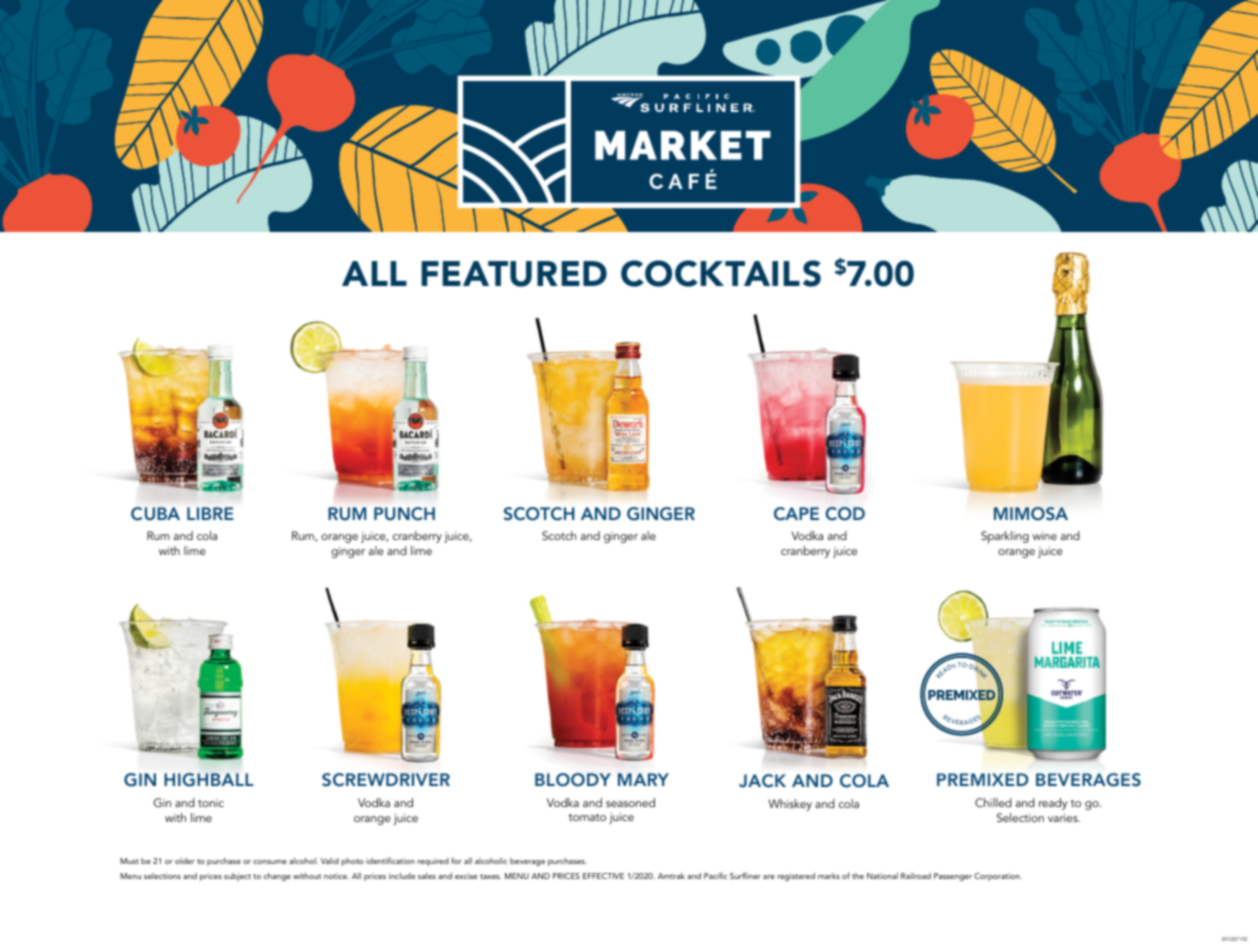 This screenshot has height=952, width=1258. I want to click on Chilled, so click(993, 802).
